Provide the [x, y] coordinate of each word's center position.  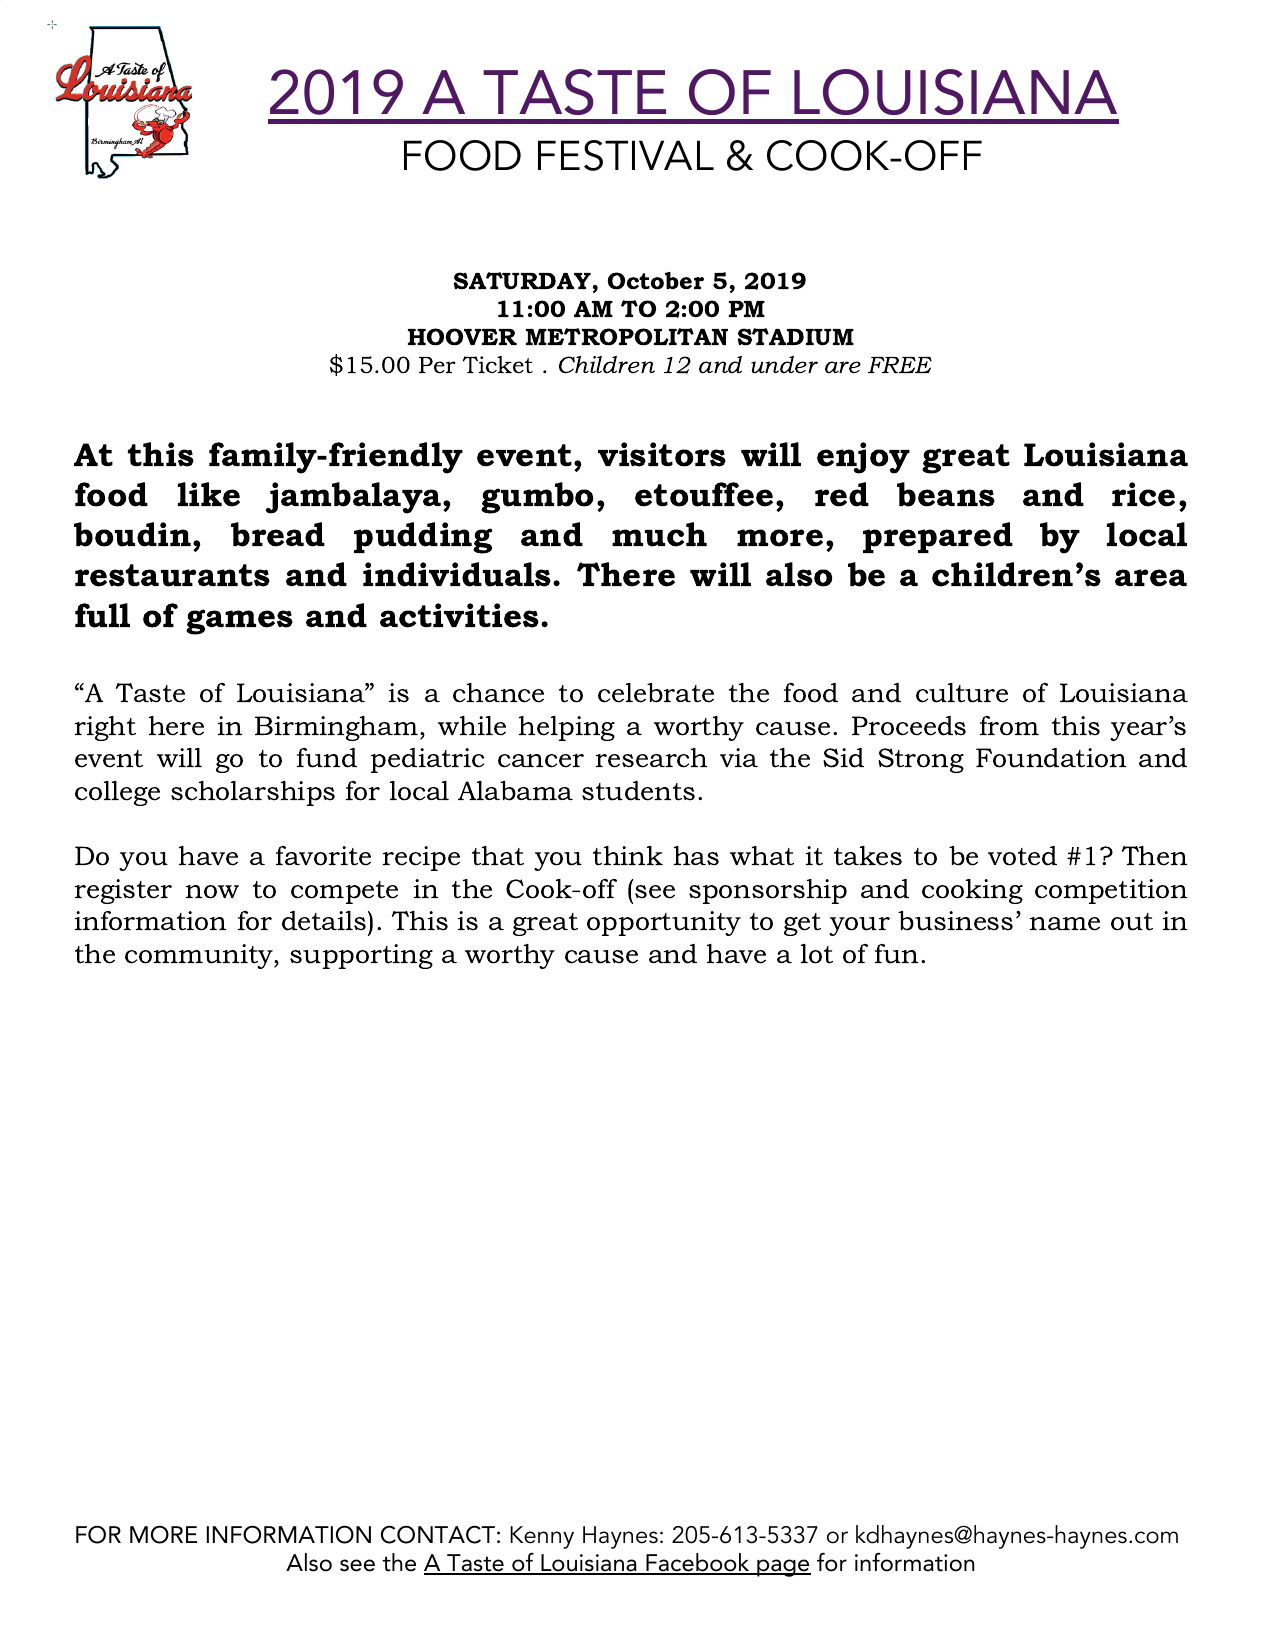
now [212, 892]
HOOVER [462, 337]
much [659, 534]
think [628, 856]
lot [817, 954]
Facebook [698, 1563]
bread [278, 534]
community [200, 956]
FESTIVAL [626, 155]
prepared [938, 537]
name [1065, 924]
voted [1022, 856]
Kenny [542, 1537]
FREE [900, 365]
